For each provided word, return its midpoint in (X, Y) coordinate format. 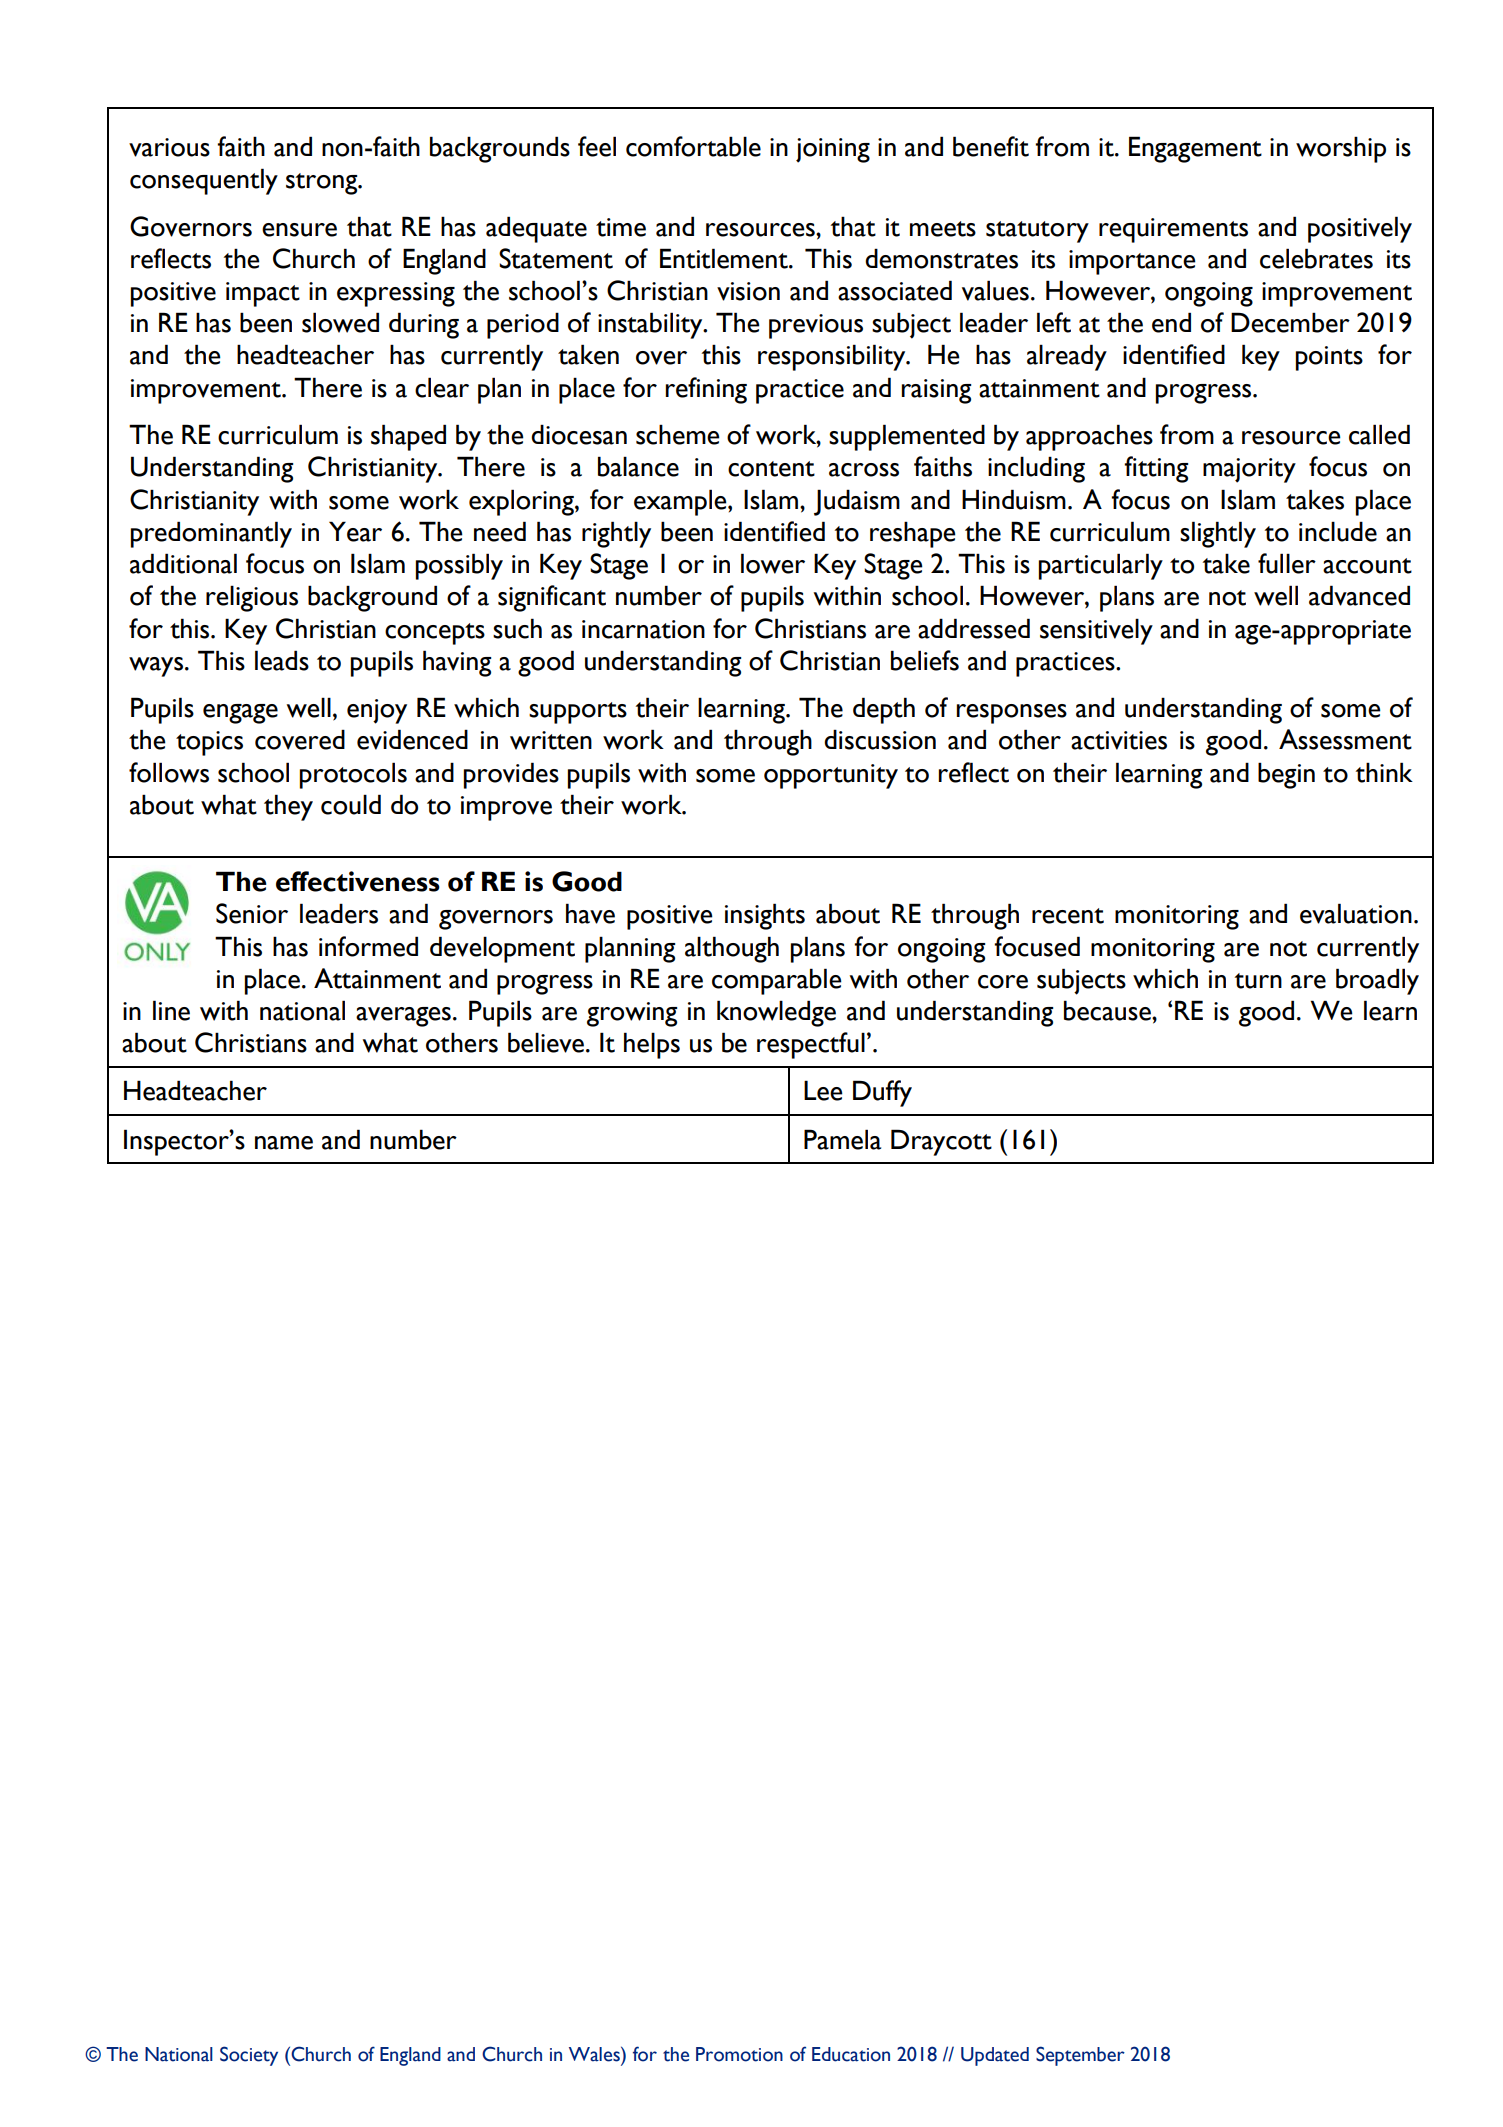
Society (249, 2056)
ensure (299, 230)
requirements (1173, 230)
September (1080, 2056)
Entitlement (725, 258)
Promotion (739, 2054)
